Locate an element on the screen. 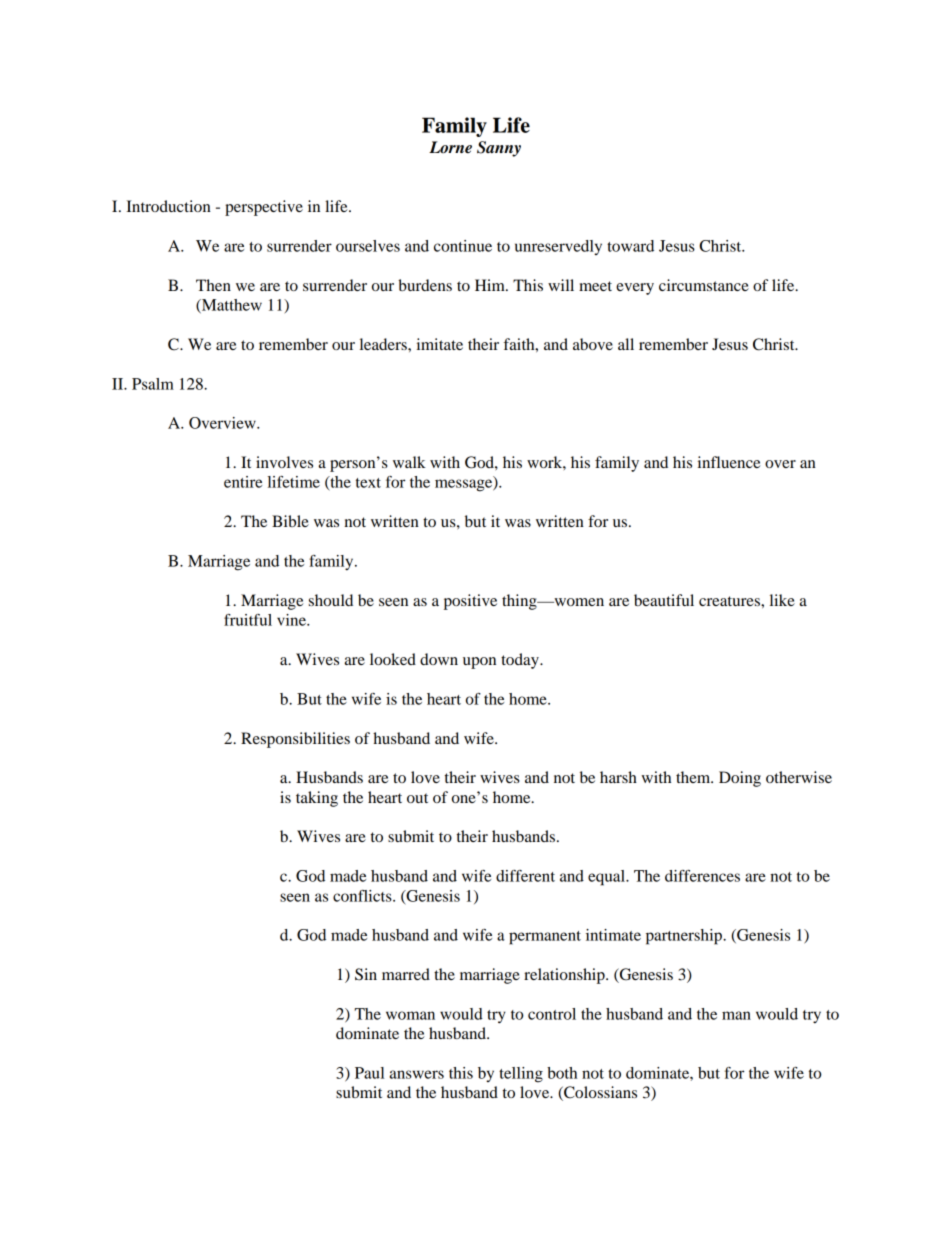 The width and height of the screenshot is (952, 1233). Lorne is located at coordinates (450, 147).
